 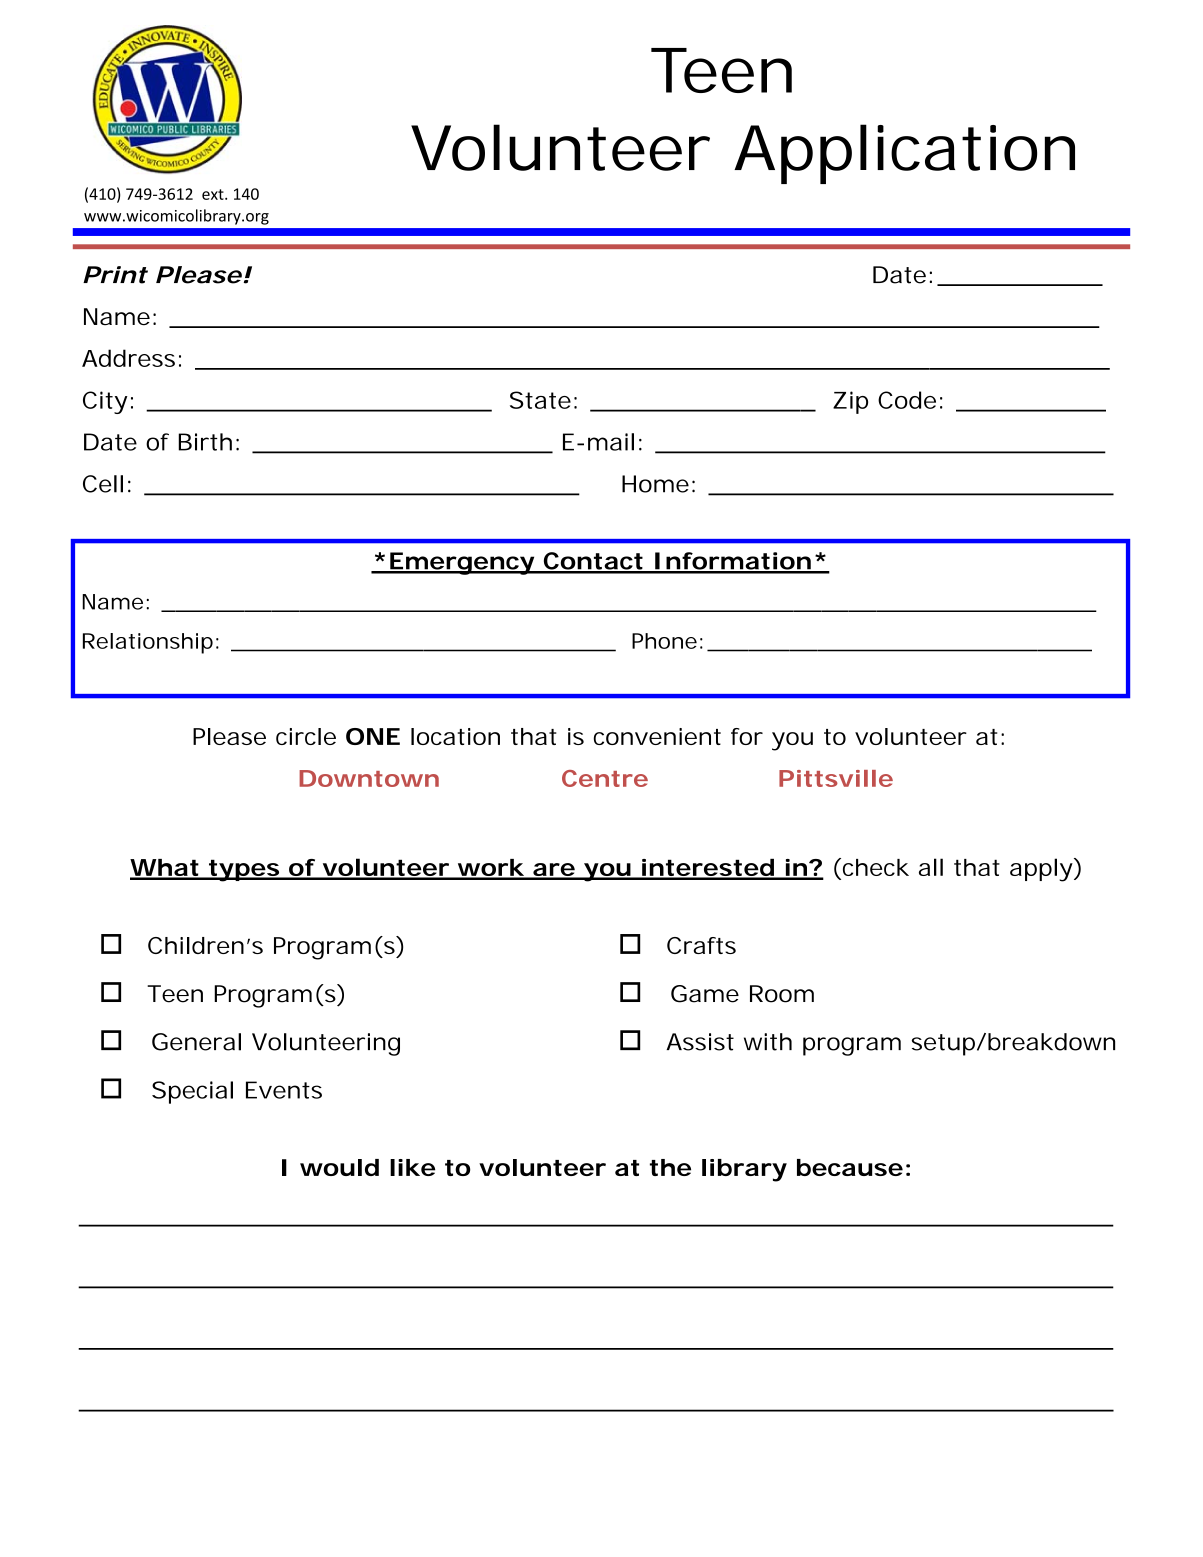 I want to click on Application, so click(x=904, y=154).
